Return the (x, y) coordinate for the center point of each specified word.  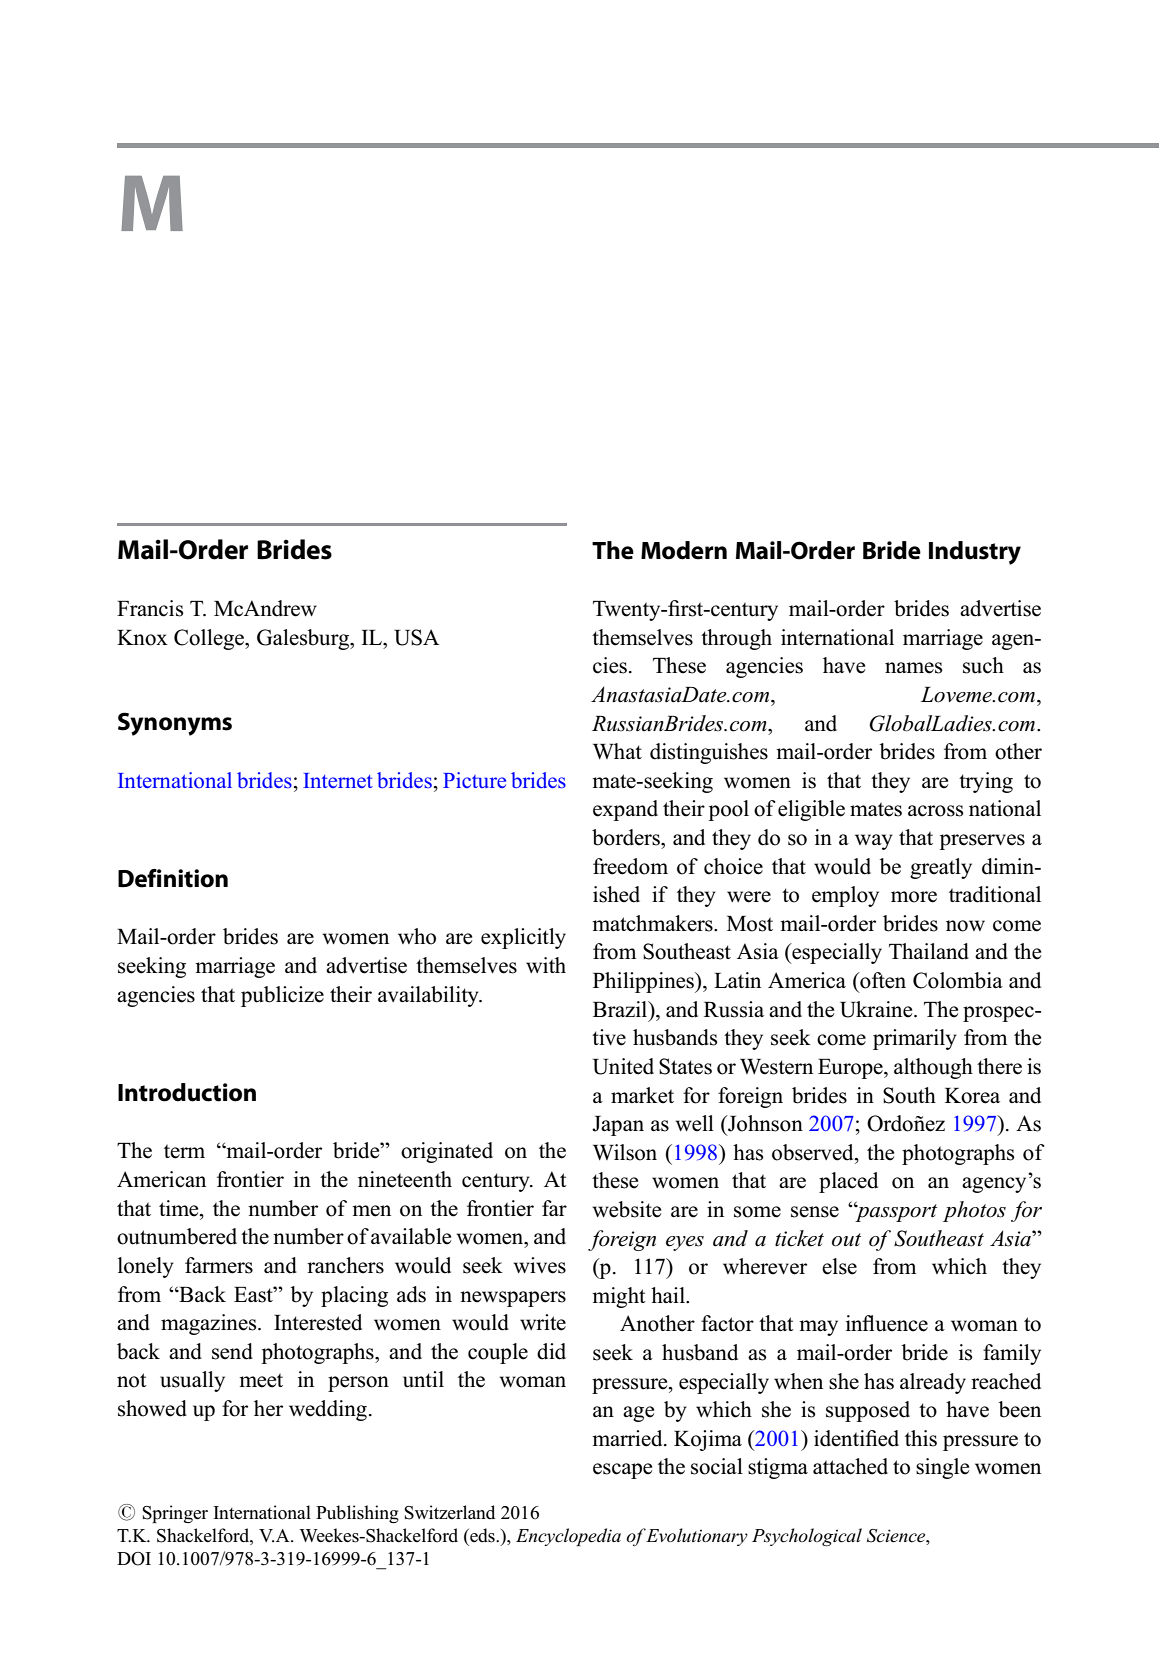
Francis (150, 608)
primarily (915, 1039)
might (619, 1297)
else (839, 1266)
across (935, 811)
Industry (975, 553)
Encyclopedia (568, 1537)
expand (625, 810)
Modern (684, 550)
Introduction (187, 1092)
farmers (219, 1265)
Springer (175, 1514)
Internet (338, 780)
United (623, 1066)
